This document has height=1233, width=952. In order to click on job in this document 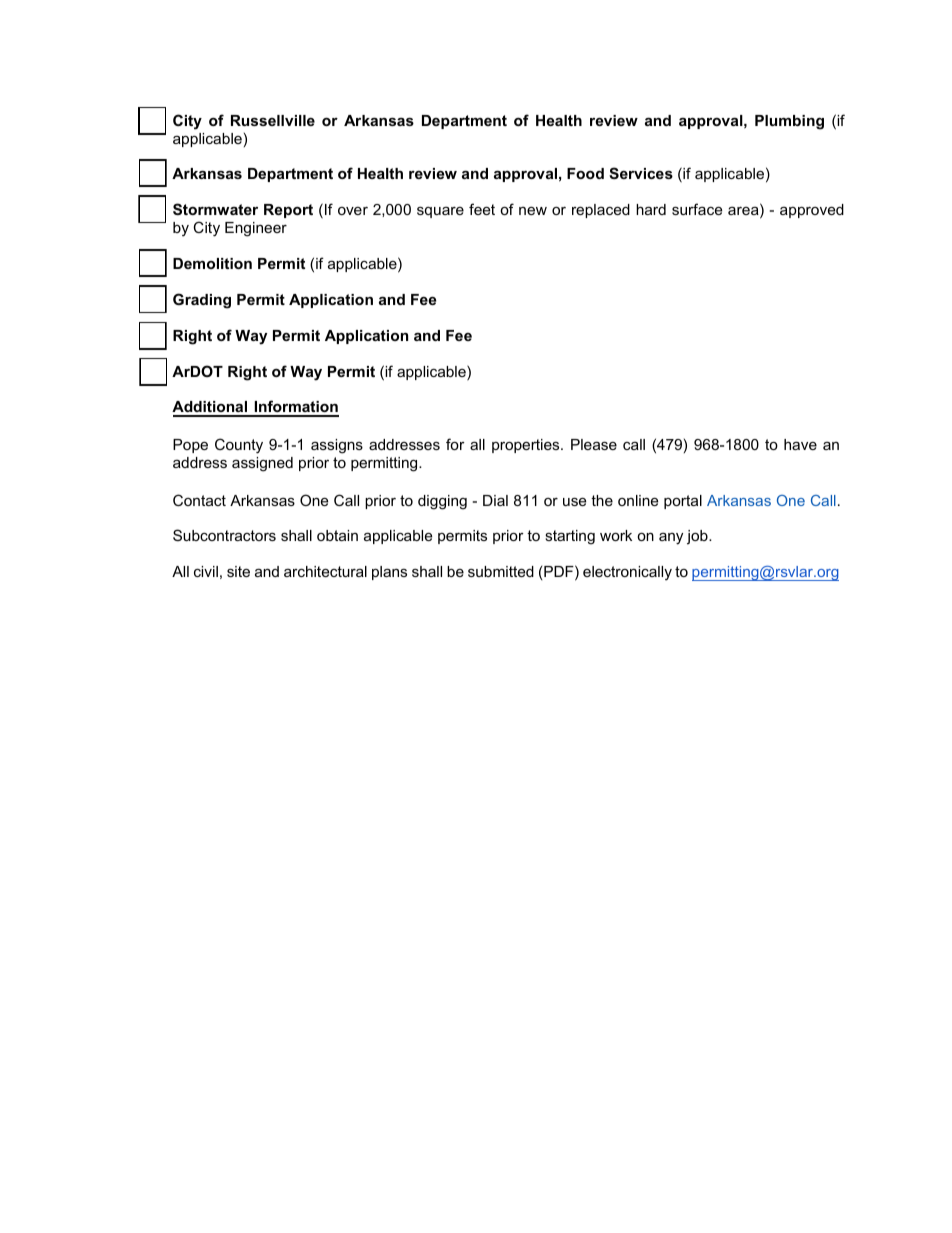, I will do `click(698, 537)`.
